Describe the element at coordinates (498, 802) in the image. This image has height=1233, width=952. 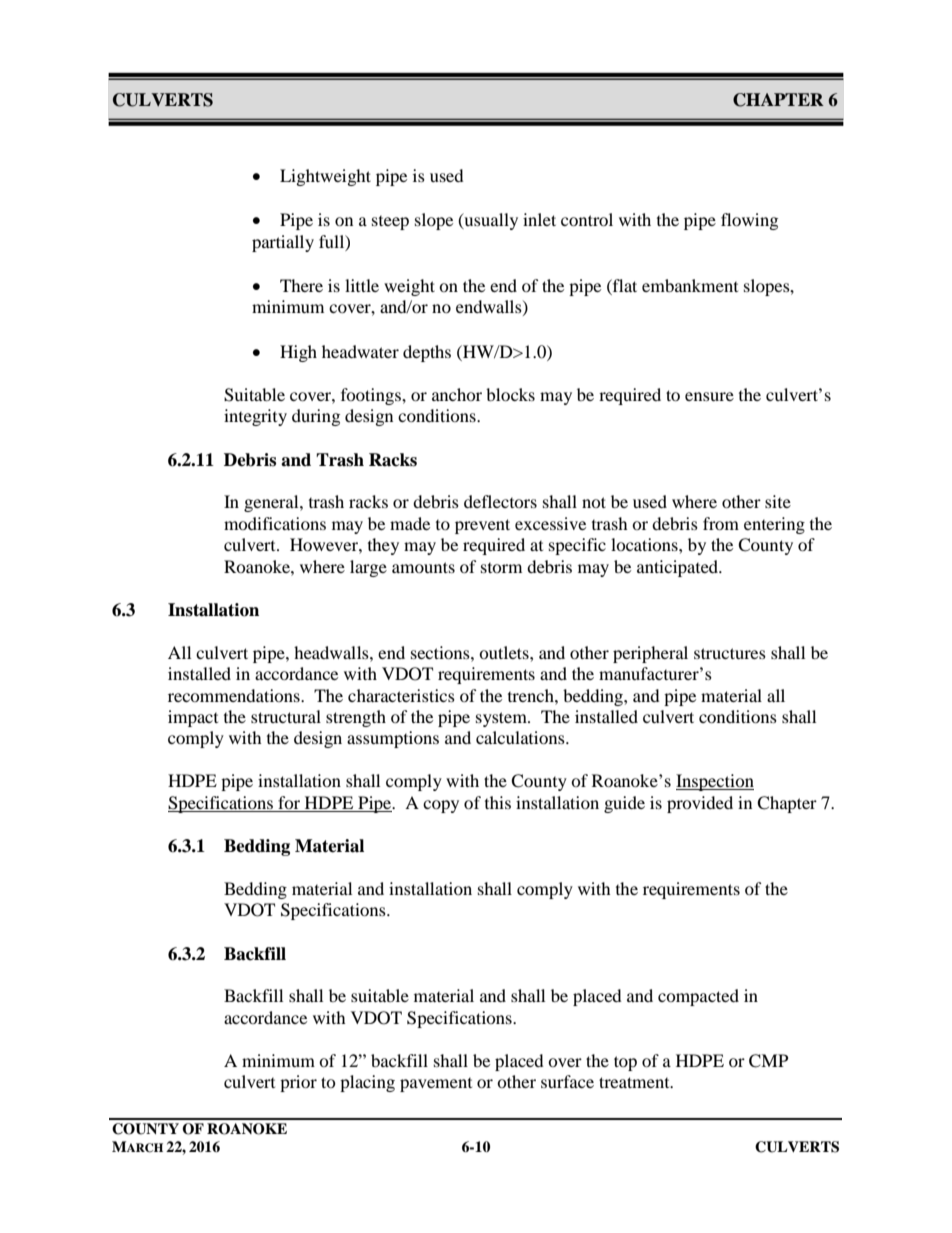
I see `this` at that location.
